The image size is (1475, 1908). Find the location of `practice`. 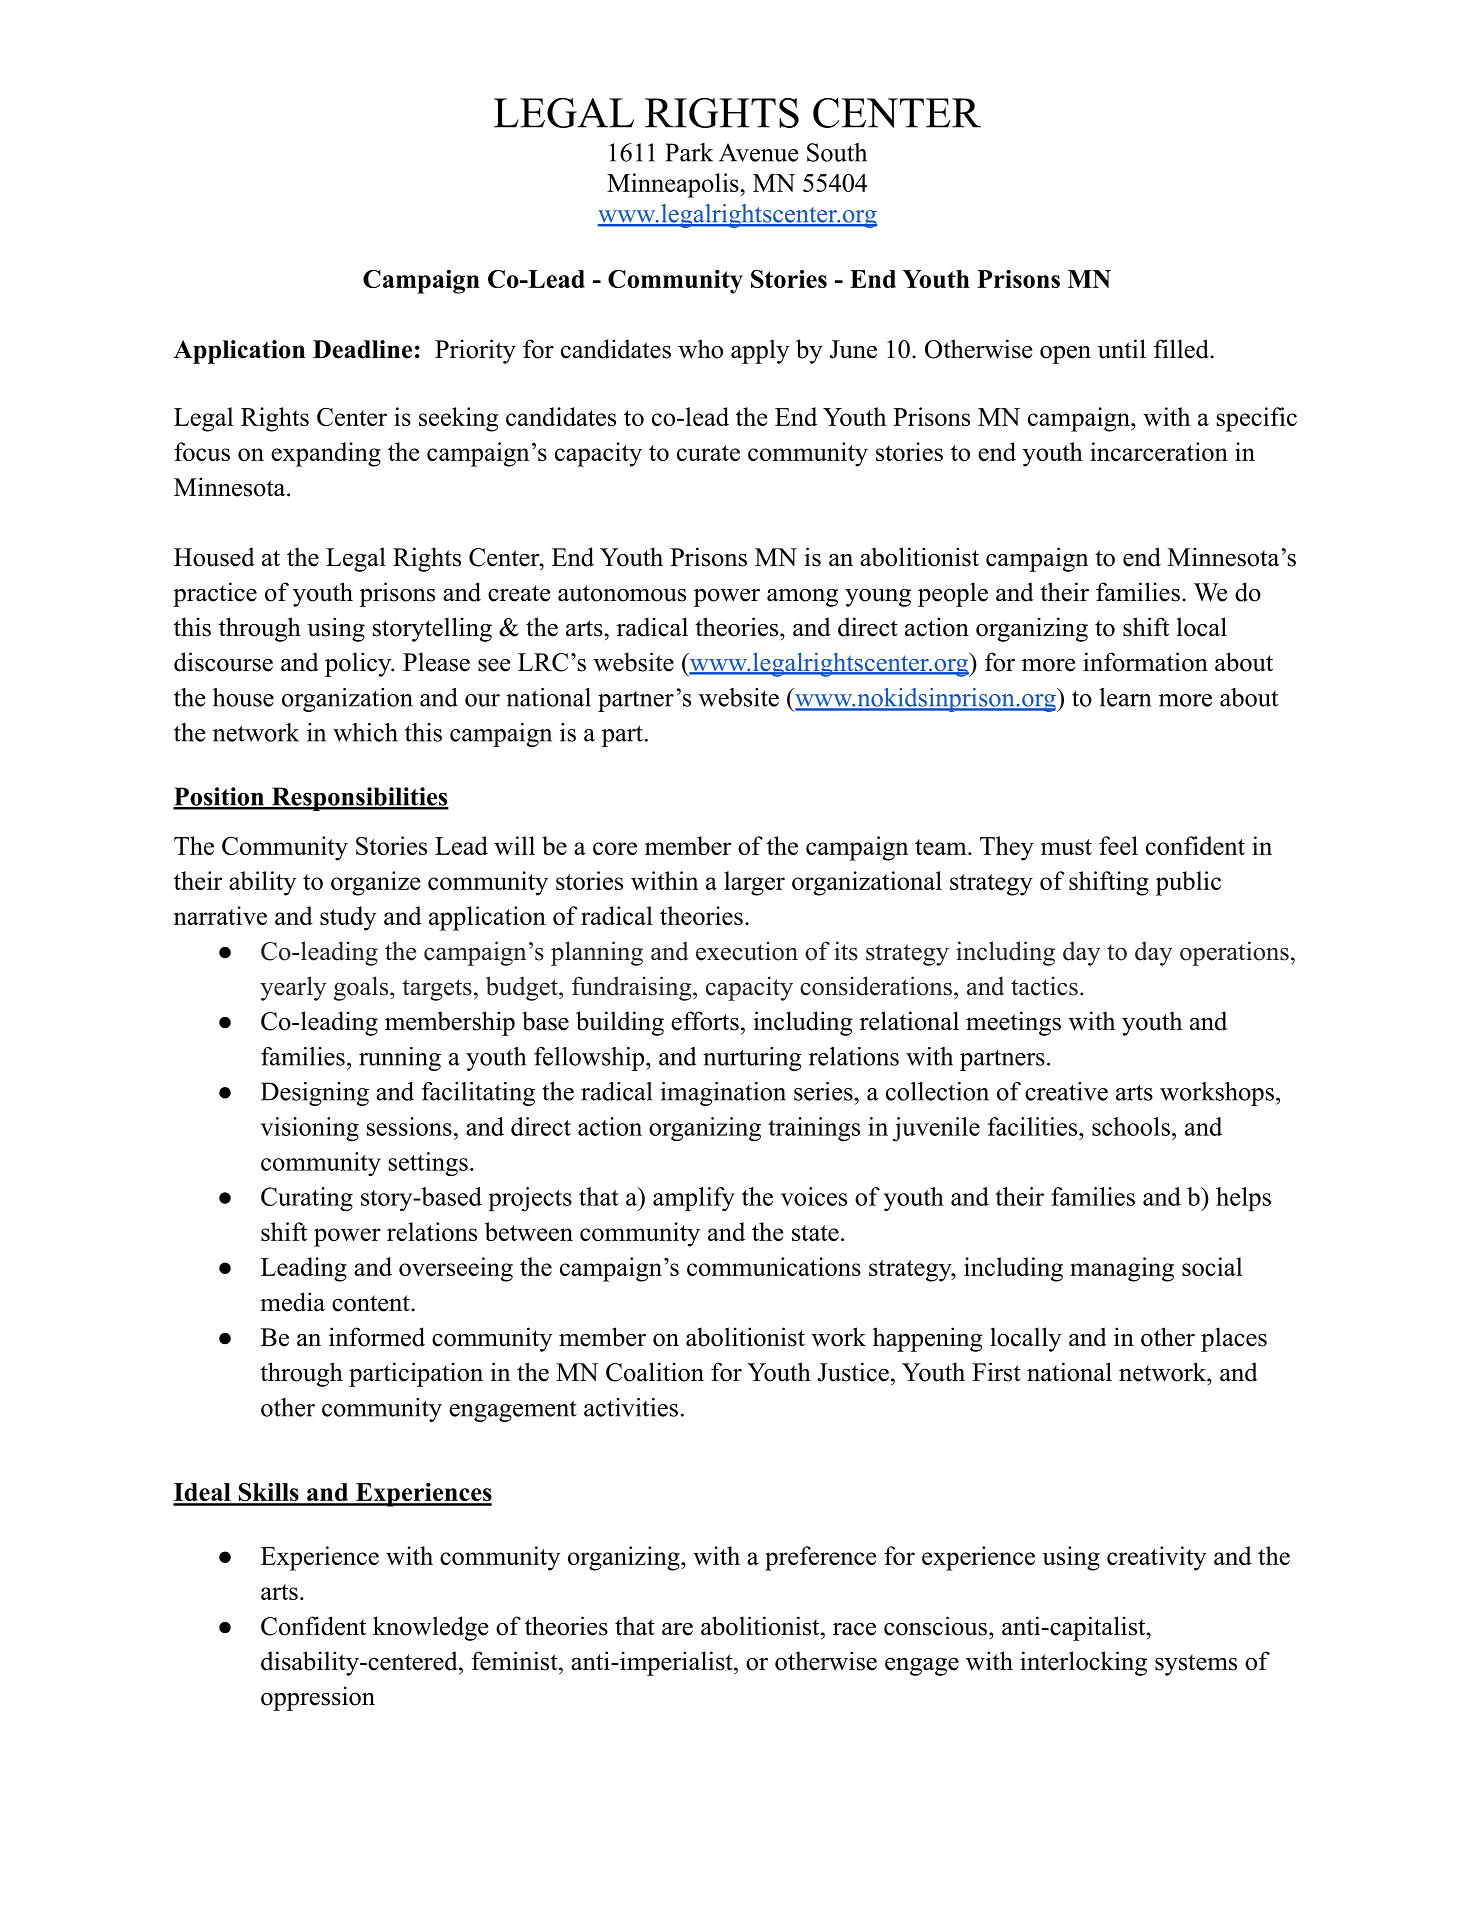

practice is located at coordinates (215, 594).
